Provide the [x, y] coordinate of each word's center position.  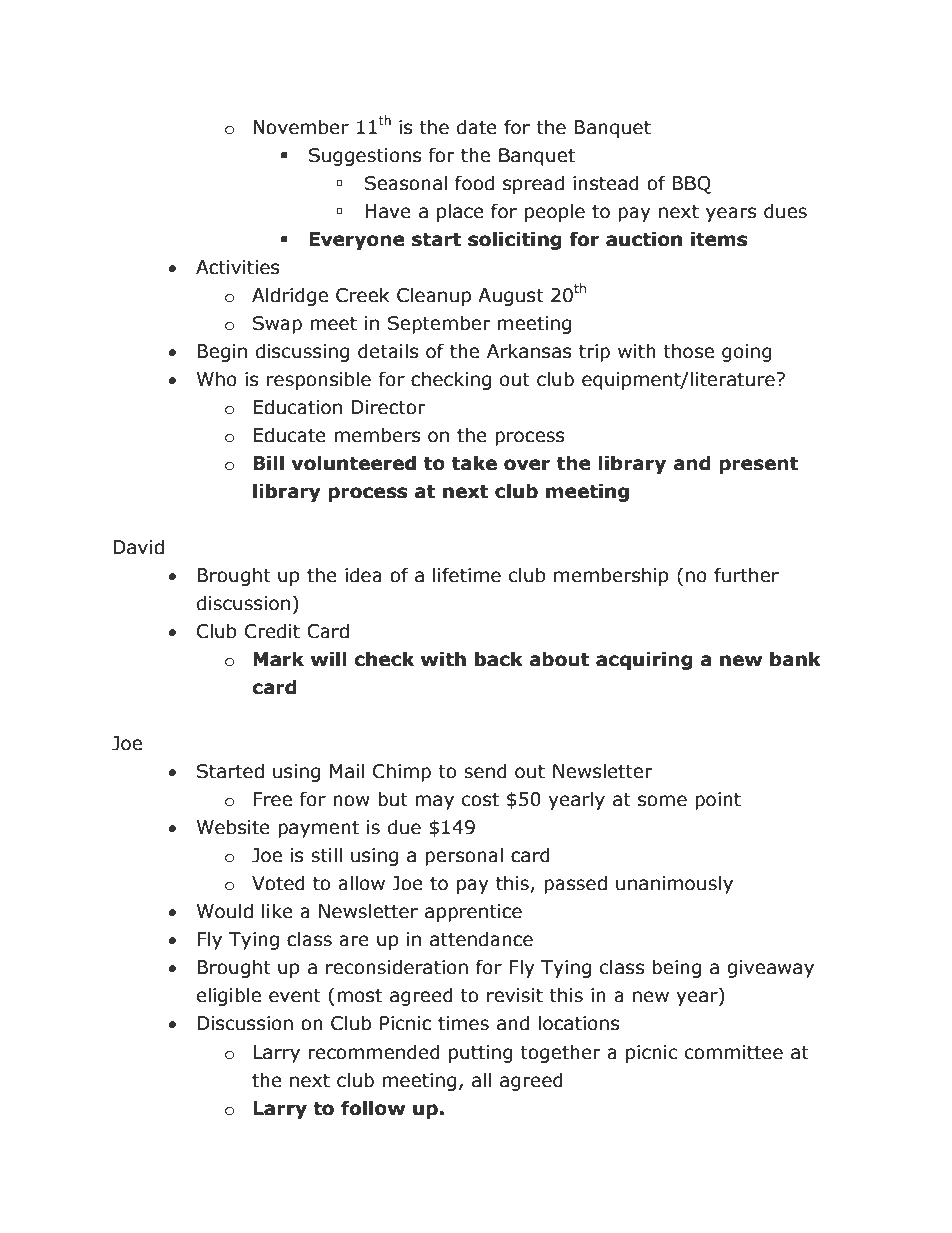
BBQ [691, 185]
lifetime [467, 575]
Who [217, 379]
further [746, 575]
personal [464, 856]
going [747, 353]
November [301, 127]
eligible [229, 996]
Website [233, 827]
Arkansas [529, 351]
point [718, 801]
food [474, 183]
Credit [272, 631]
